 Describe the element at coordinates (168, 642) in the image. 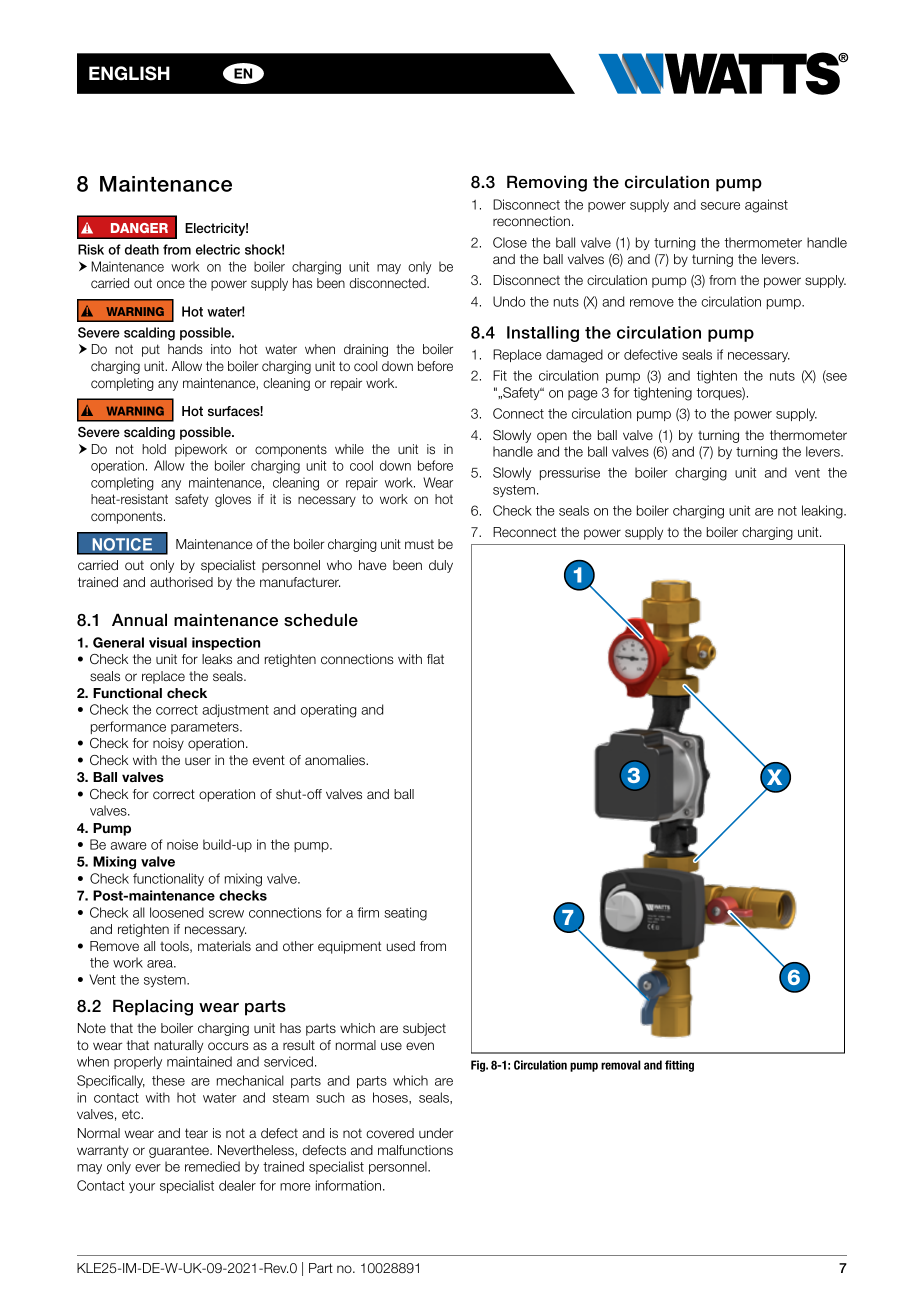

I see `visual` at that location.
